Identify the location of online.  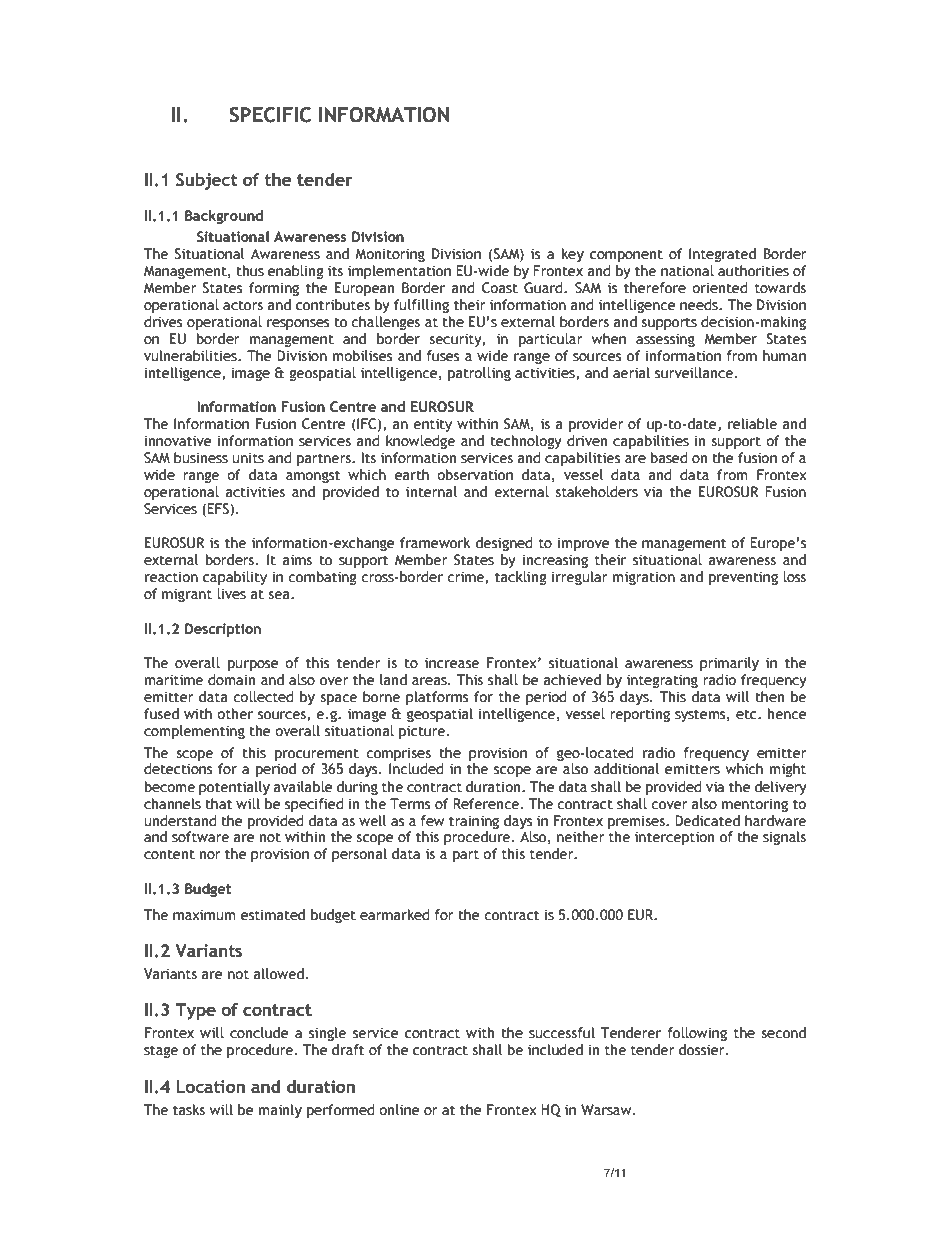
(399, 1110).
